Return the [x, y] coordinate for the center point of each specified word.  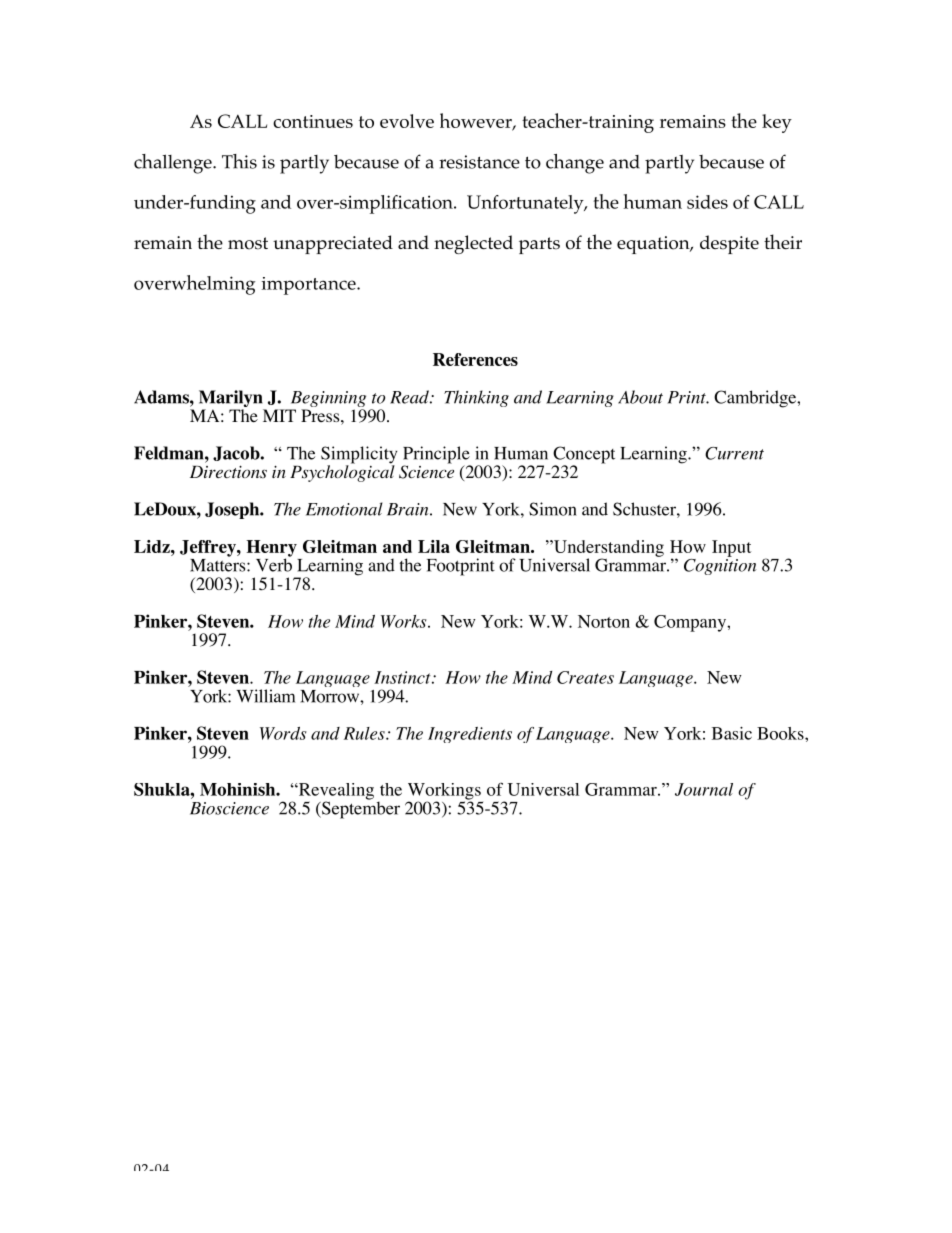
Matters [219, 565]
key [777, 123]
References [475, 359]
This [239, 161]
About [640, 397]
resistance [479, 162]
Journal [704, 789]
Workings [444, 792]
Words [283, 733]
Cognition [720, 565]
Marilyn [232, 400]
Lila [434, 546]
